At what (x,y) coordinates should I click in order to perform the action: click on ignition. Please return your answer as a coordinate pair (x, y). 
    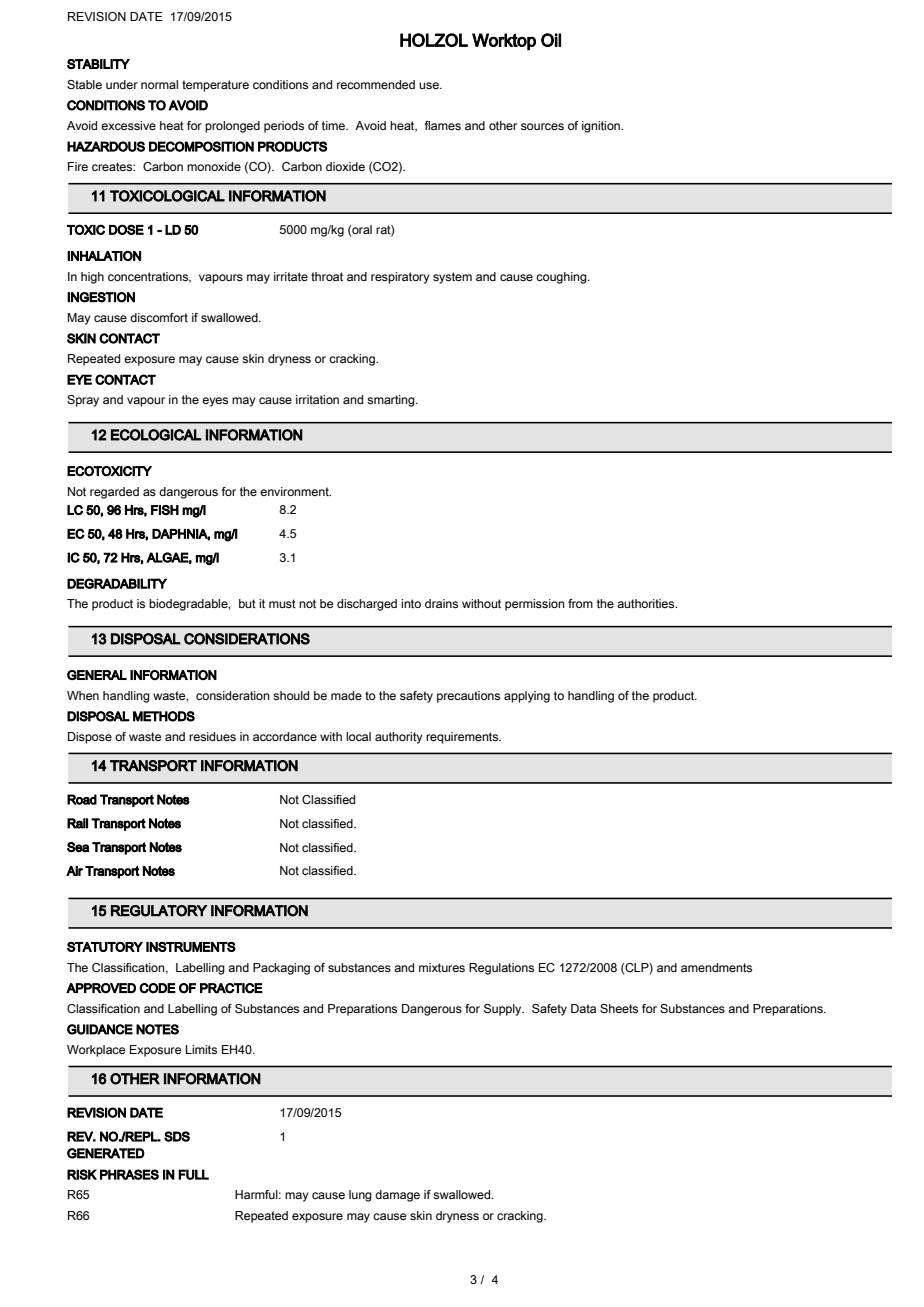
    Looking at the image, I should click on (602, 127).
